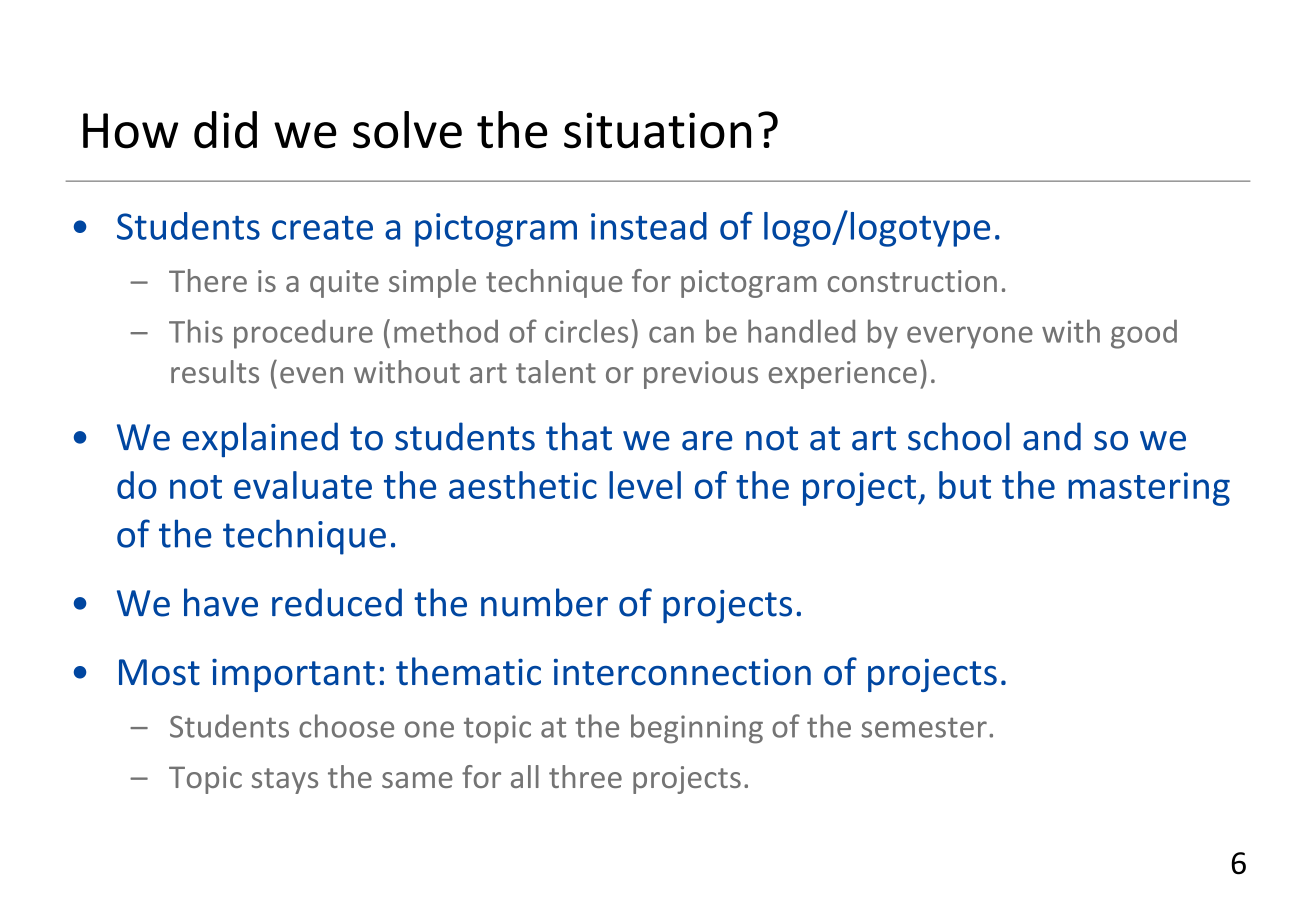 The width and height of the screenshot is (1316, 911). What do you see at coordinates (285, 781) in the screenshot?
I see `stays` at bounding box center [285, 781].
